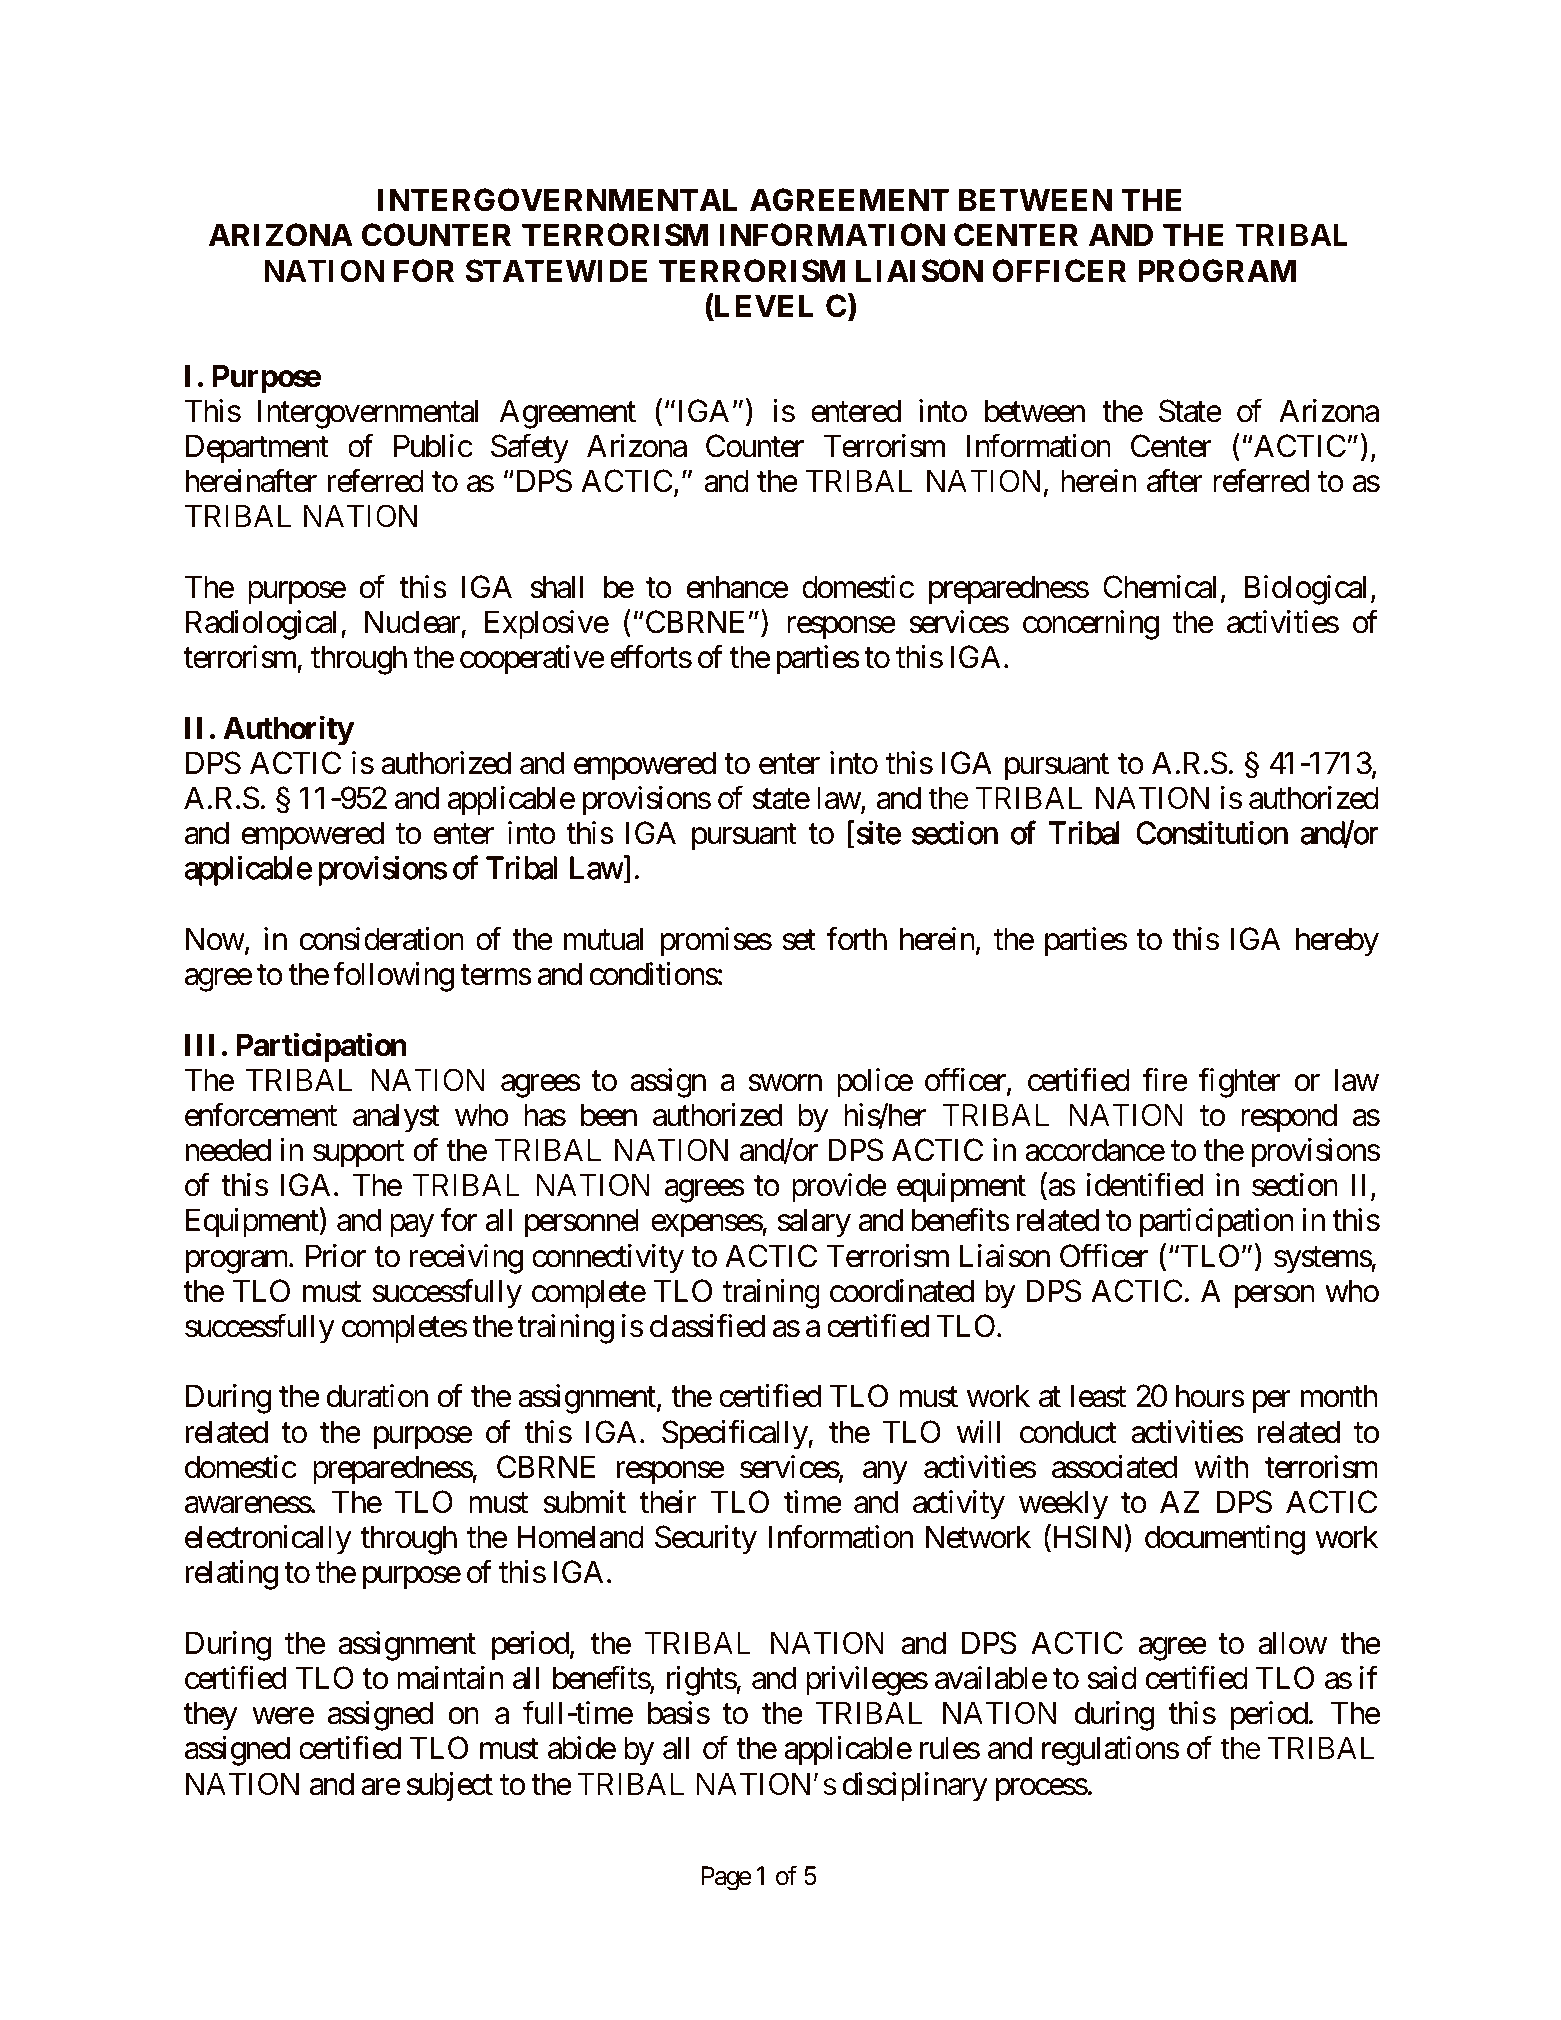 The height and width of the screenshot is (2020, 1561). I want to click on disciplinary, so click(915, 1787).
